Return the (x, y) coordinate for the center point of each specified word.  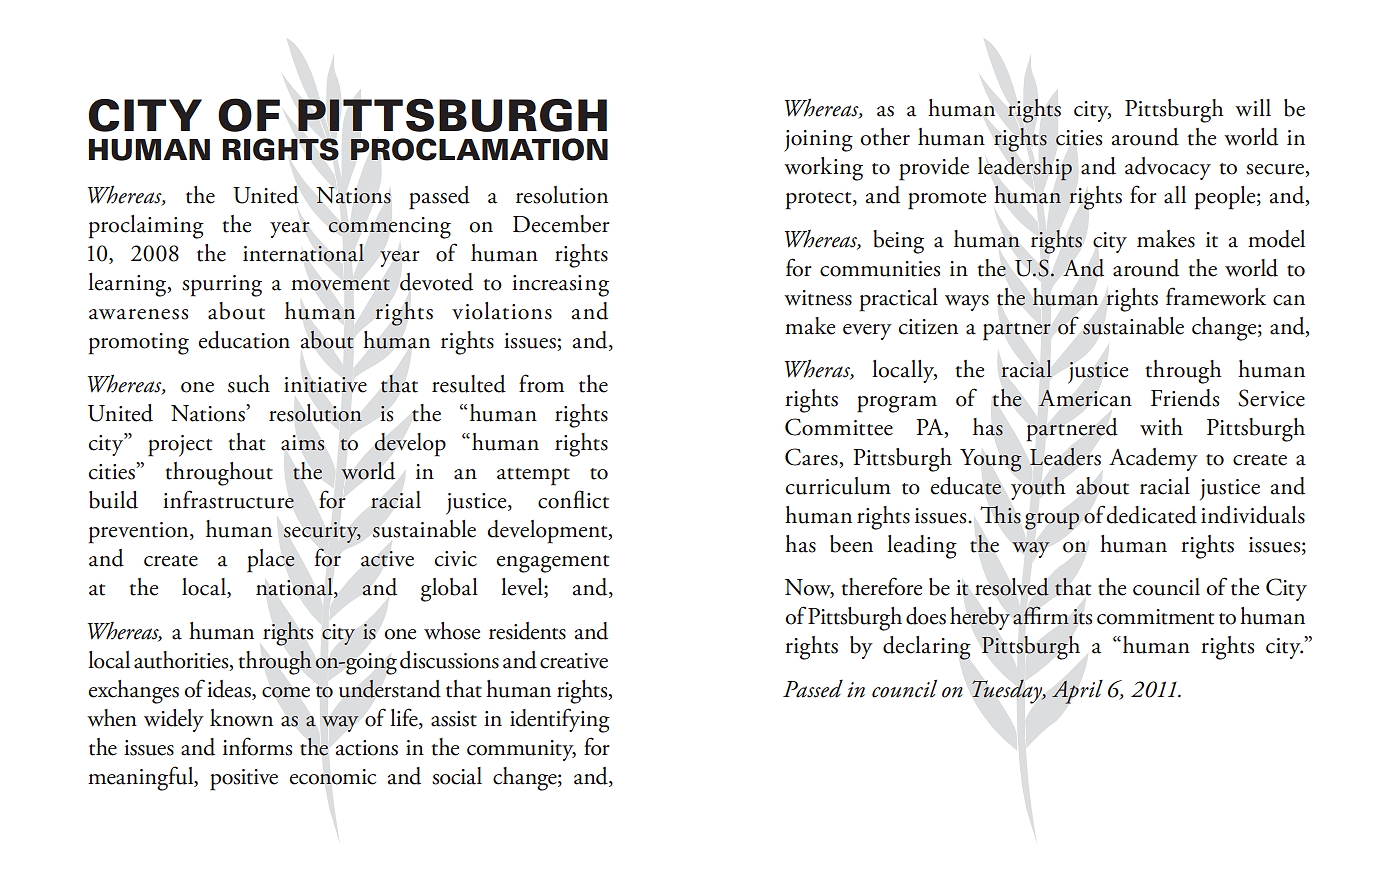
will (1253, 107)
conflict (573, 499)
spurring (222, 286)
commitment (1155, 617)
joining (818, 141)
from (541, 383)
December (561, 224)
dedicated (1151, 515)
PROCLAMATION (479, 149)
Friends (1185, 398)
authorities (182, 661)
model (1276, 239)
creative (574, 661)
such (249, 384)
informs (257, 746)
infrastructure (228, 499)
